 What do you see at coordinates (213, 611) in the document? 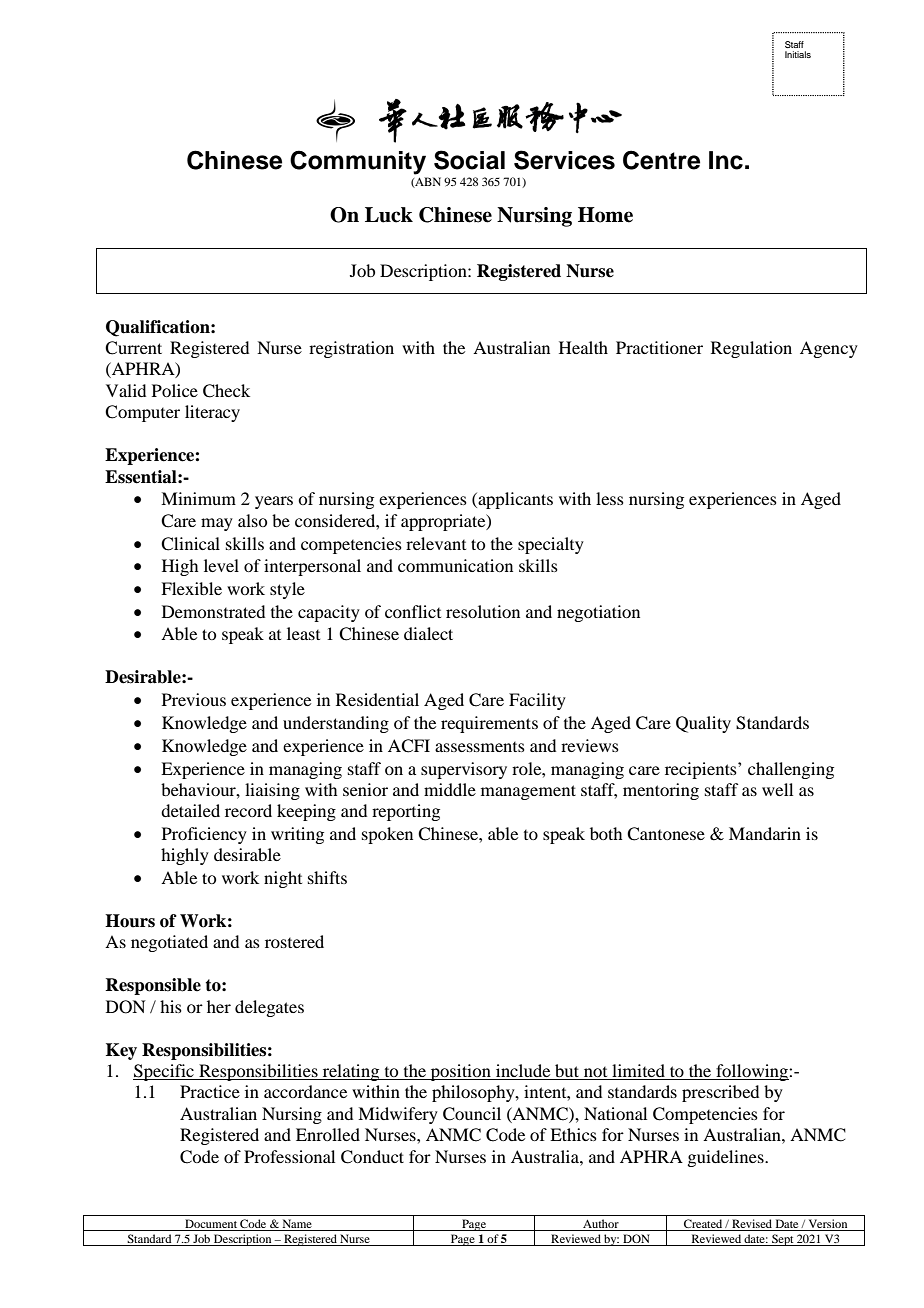
I see `Demonstrated` at bounding box center [213, 611].
